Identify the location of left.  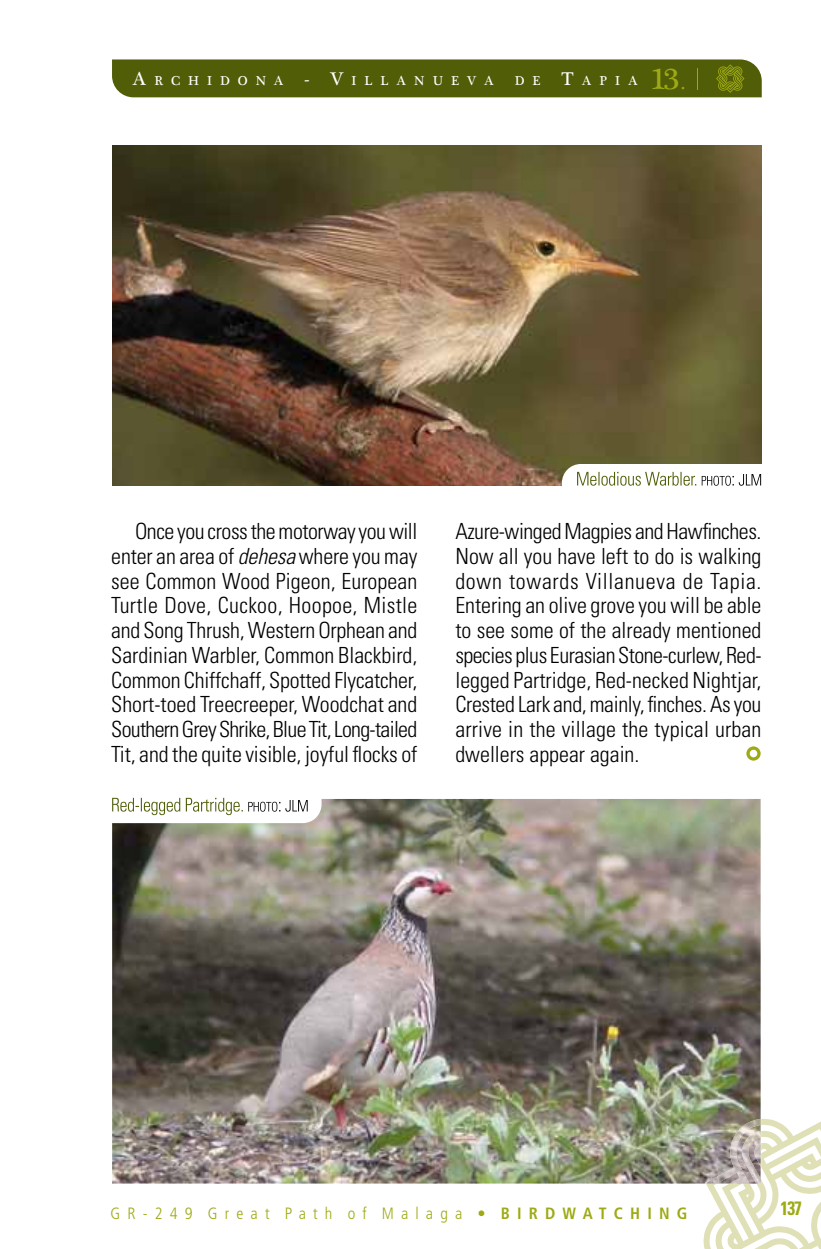
(615, 556).
